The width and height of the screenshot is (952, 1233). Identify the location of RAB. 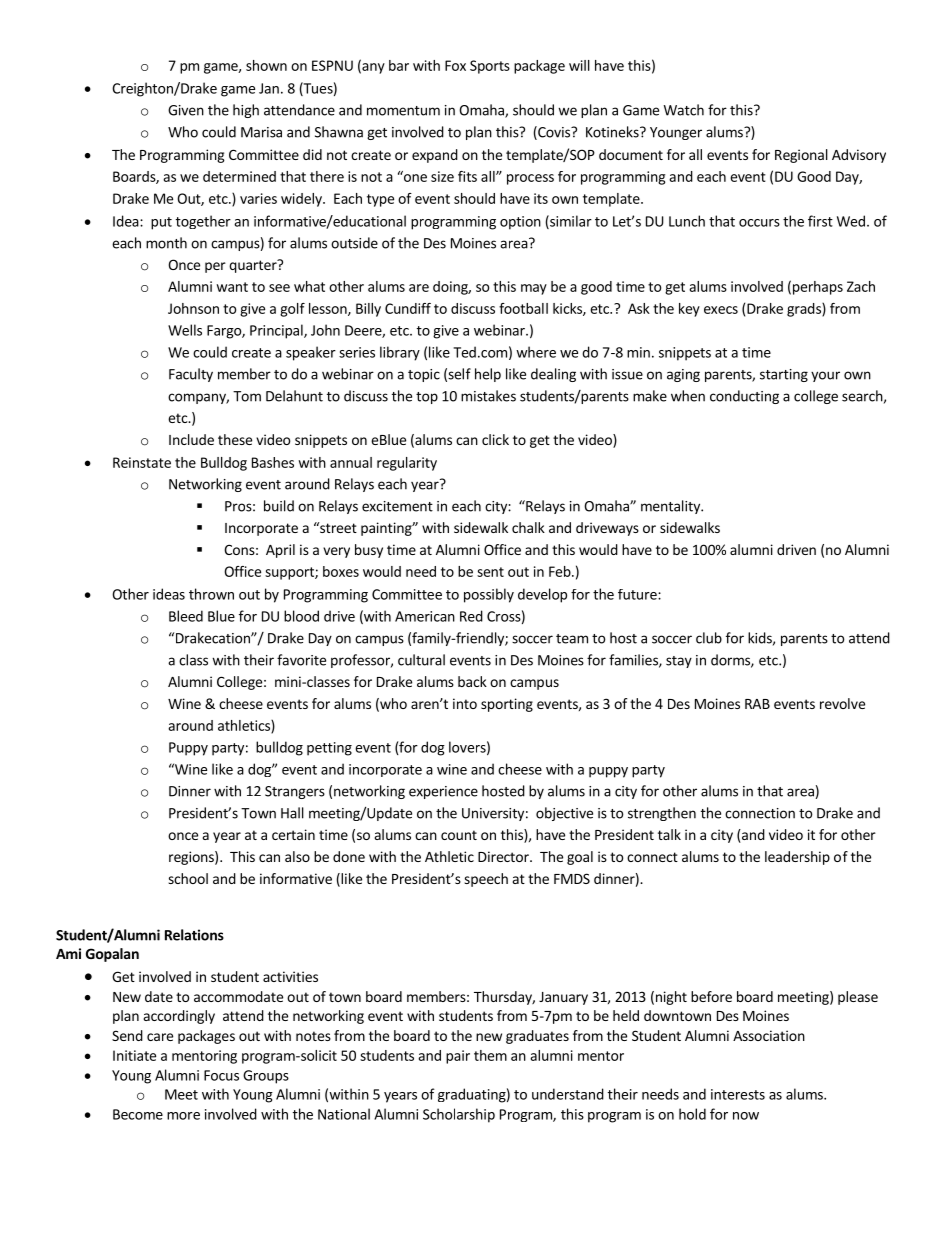
(757, 704).
